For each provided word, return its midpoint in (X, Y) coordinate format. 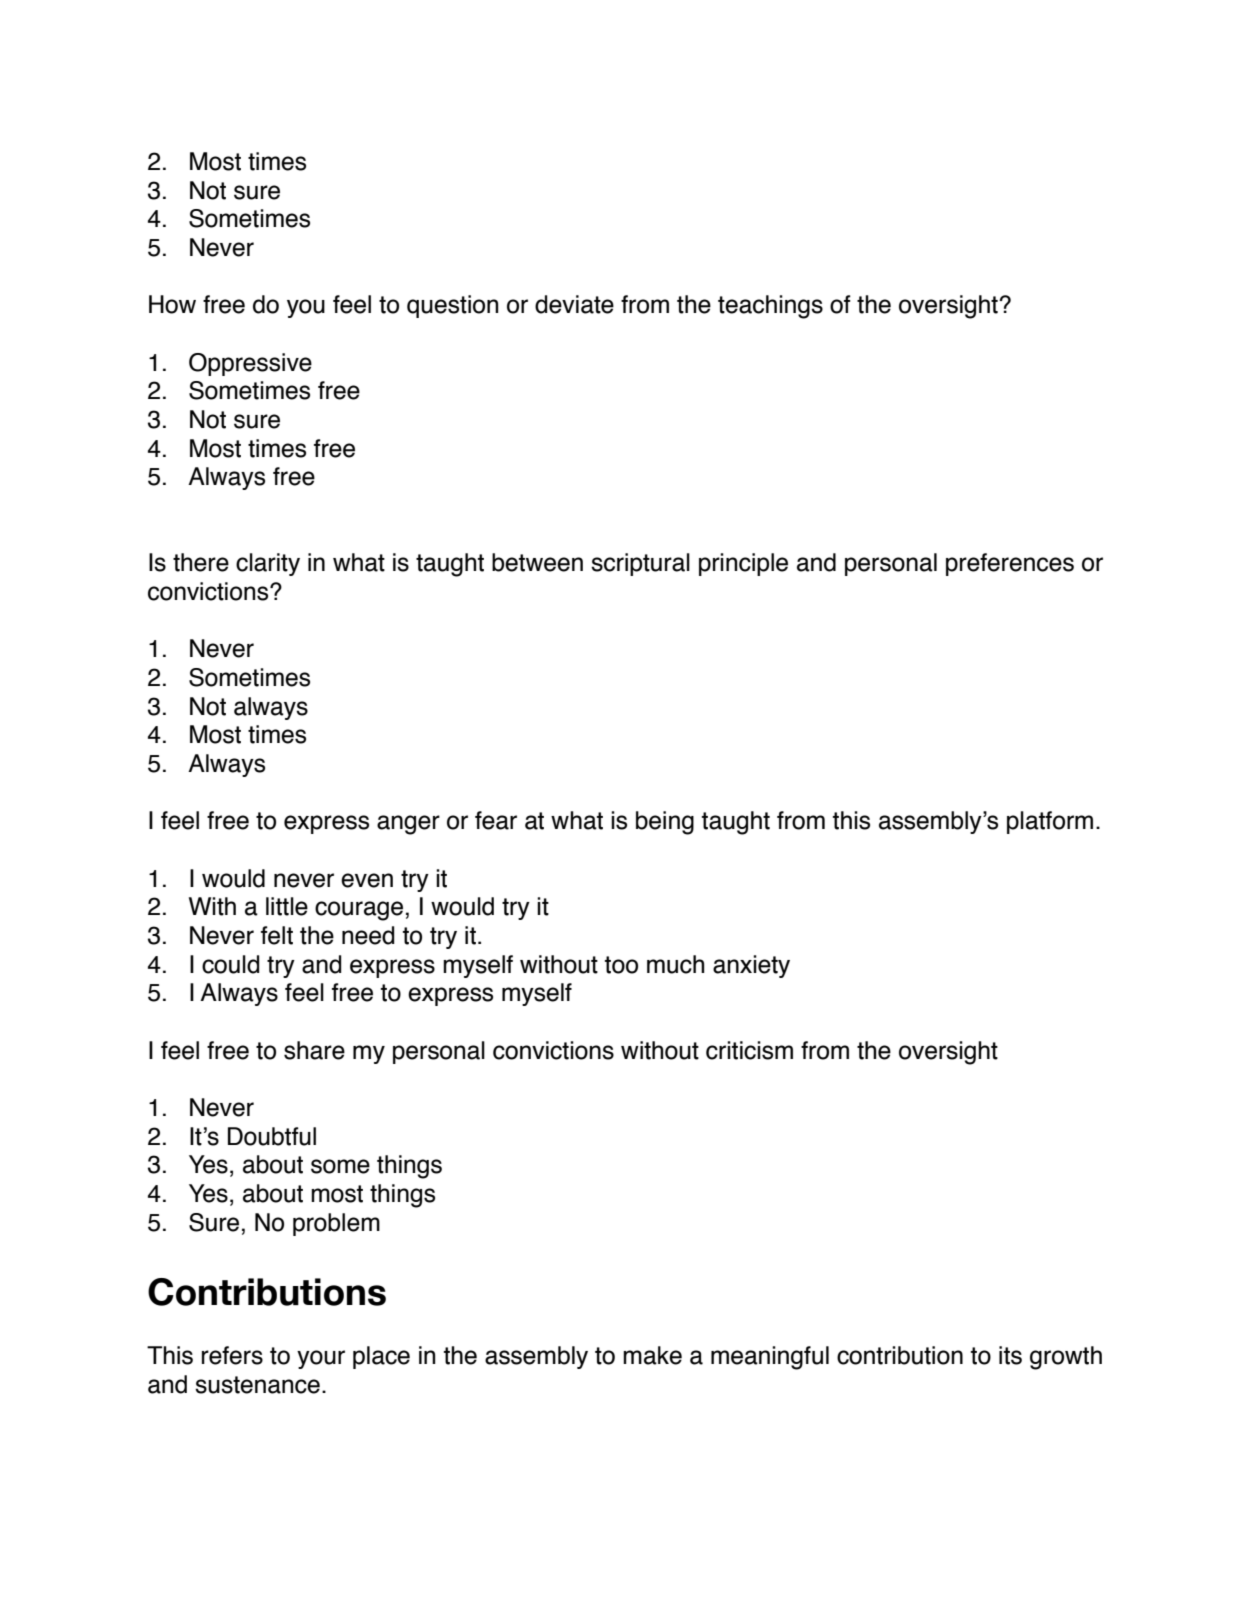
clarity (268, 564)
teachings (770, 307)
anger (408, 825)
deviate (574, 304)
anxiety (751, 966)
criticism (749, 1050)
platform (1050, 822)
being (665, 823)
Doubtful (272, 1136)
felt (277, 935)
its (1010, 1355)
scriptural (640, 564)
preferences (1010, 564)
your (321, 1359)
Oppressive (250, 364)
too (621, 965)
